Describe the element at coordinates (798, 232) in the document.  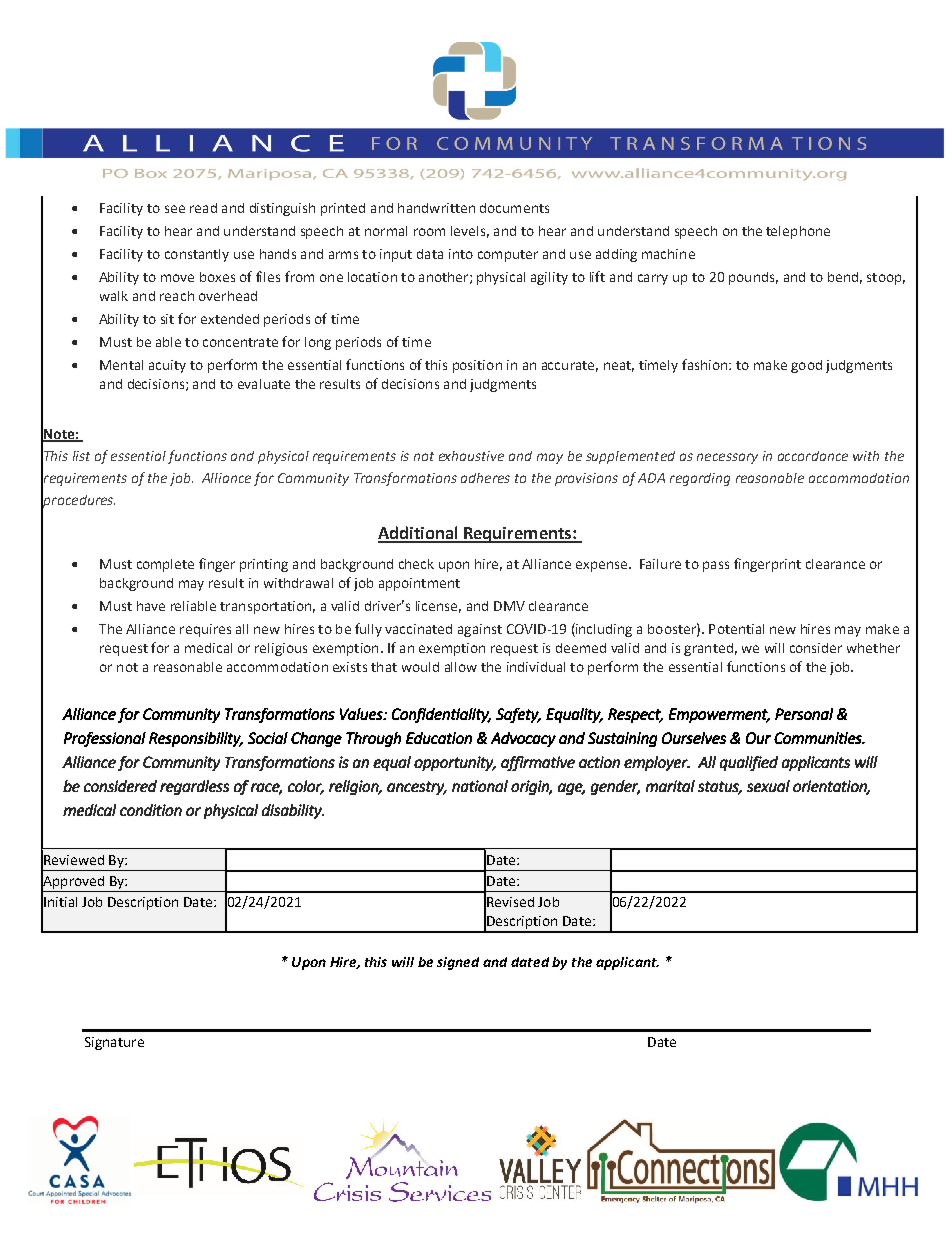
I see `telephone` at that location.
